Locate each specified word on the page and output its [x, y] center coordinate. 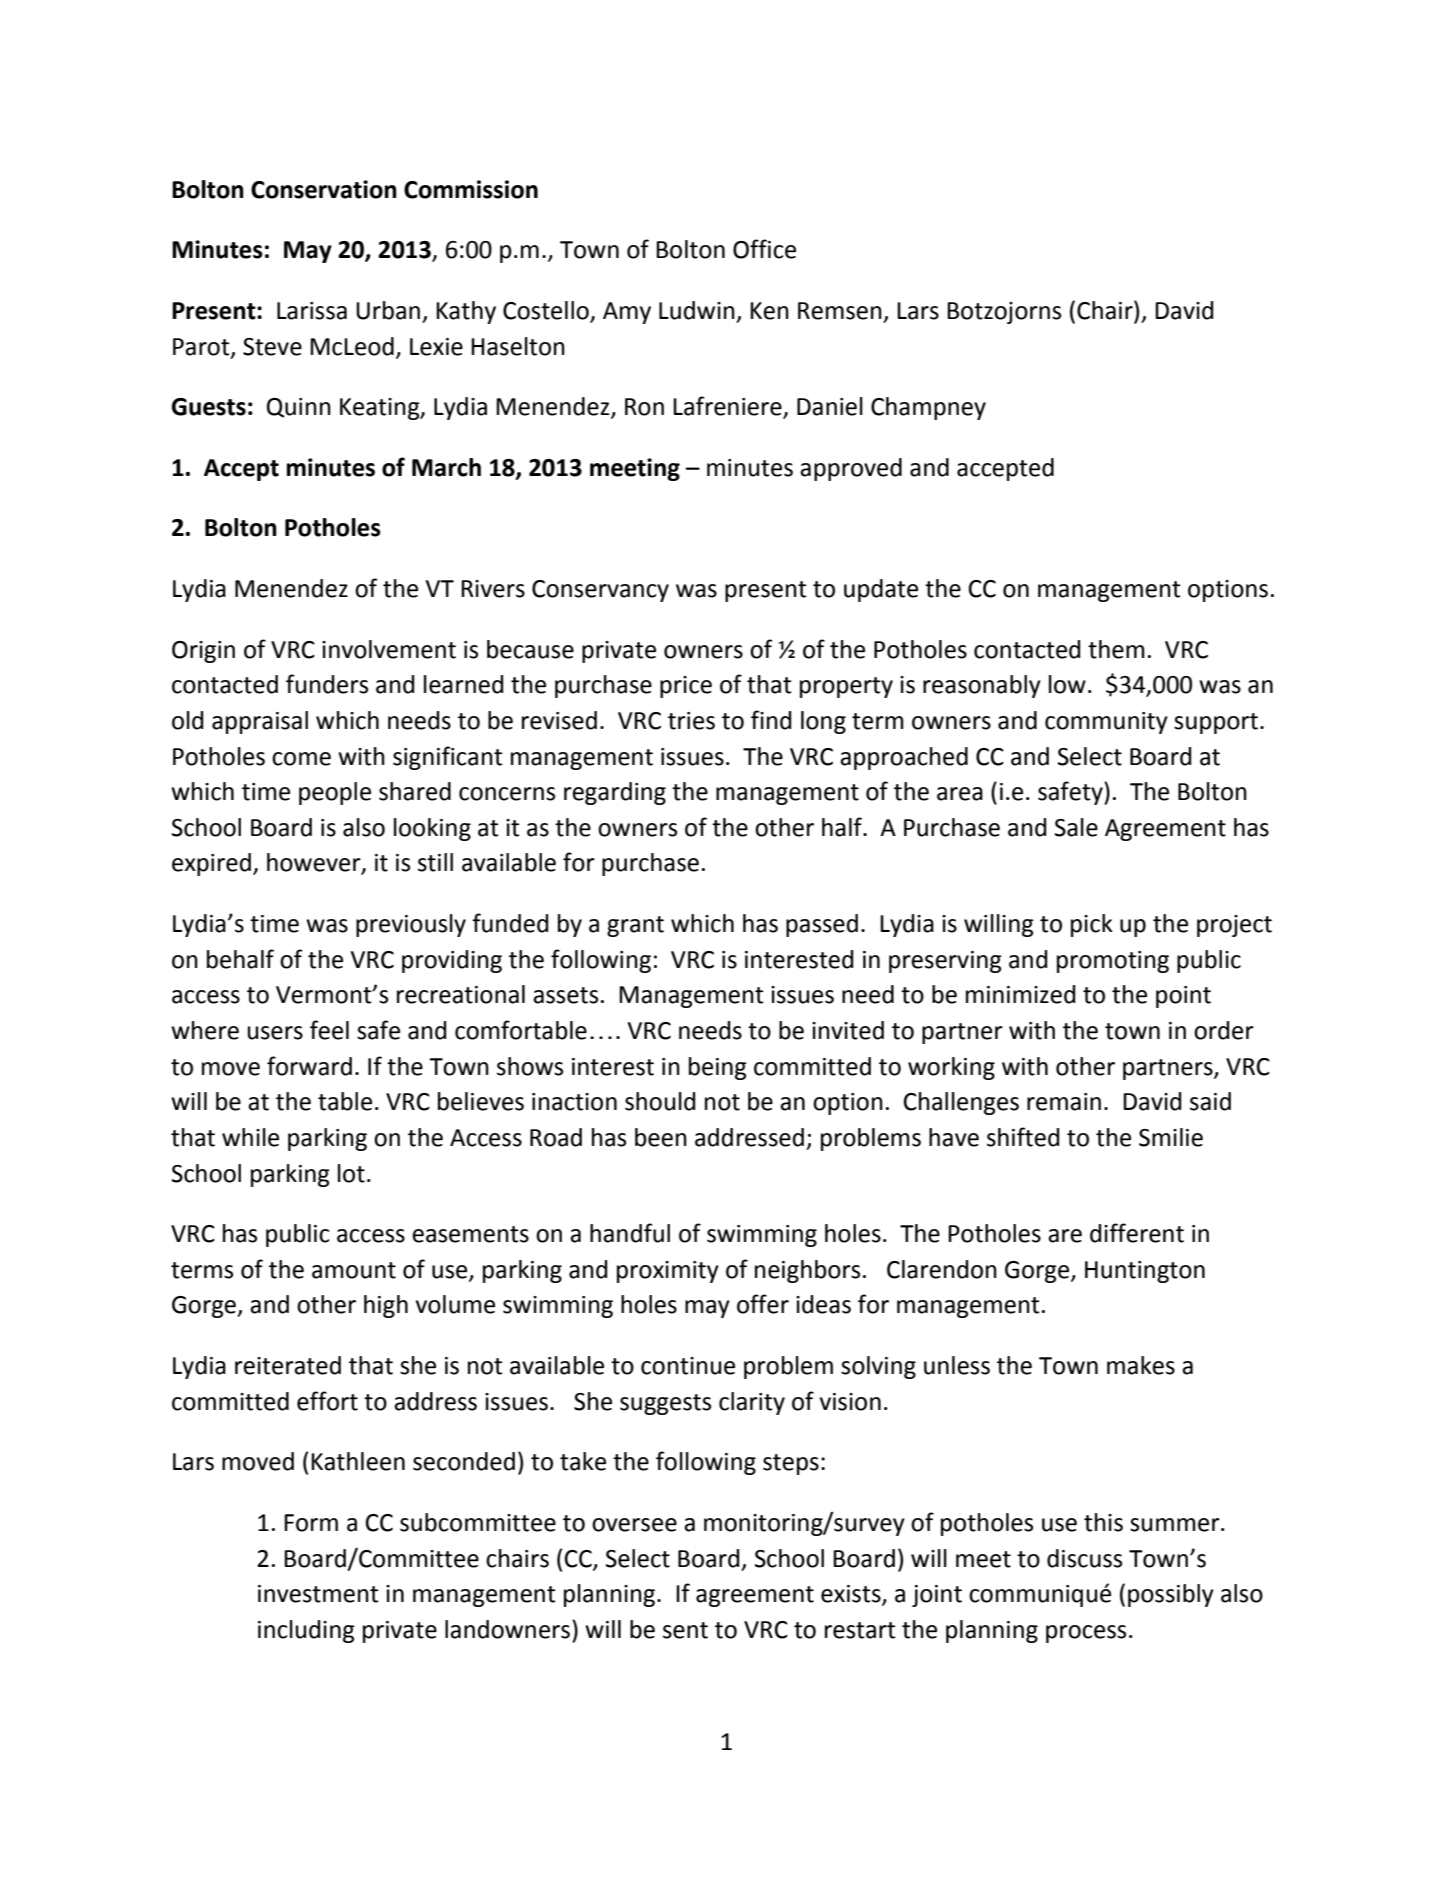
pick [1092, 925]
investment [318, 1594]
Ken [769, 311]
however [315, 863]
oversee [634, 1525]
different [1137, 1233]
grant [635, 926]
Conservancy [600, 591]
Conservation [324, 189]
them [1116, 649]
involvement [389, 649]
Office [764, 249]
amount [354, 1270]
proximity [668, 1272]
